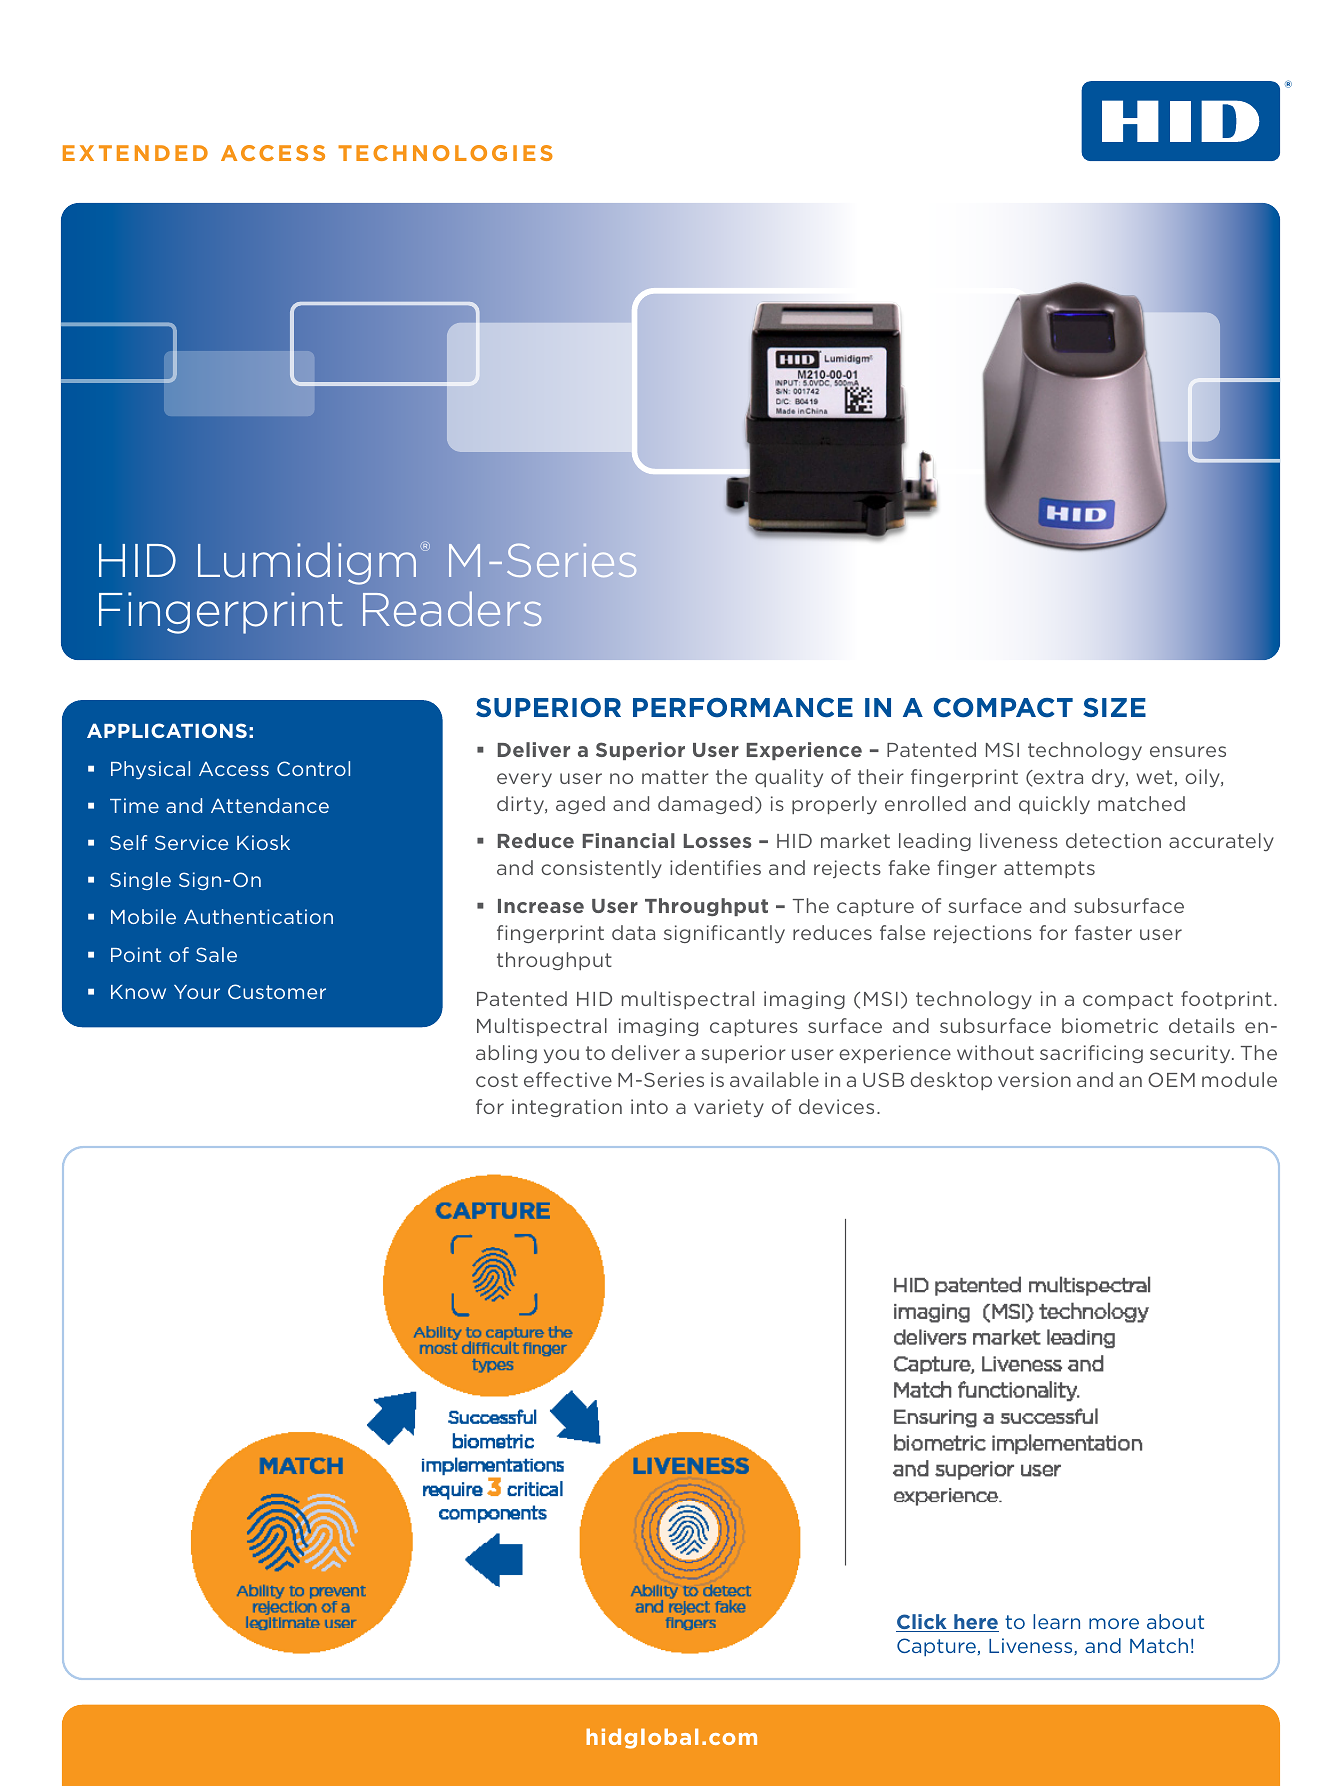 The image size is (1340, 1786). What do you see at coordinates (975, 1623) in the screenshot?
I see `here` at bounding box center [975, 1623].
